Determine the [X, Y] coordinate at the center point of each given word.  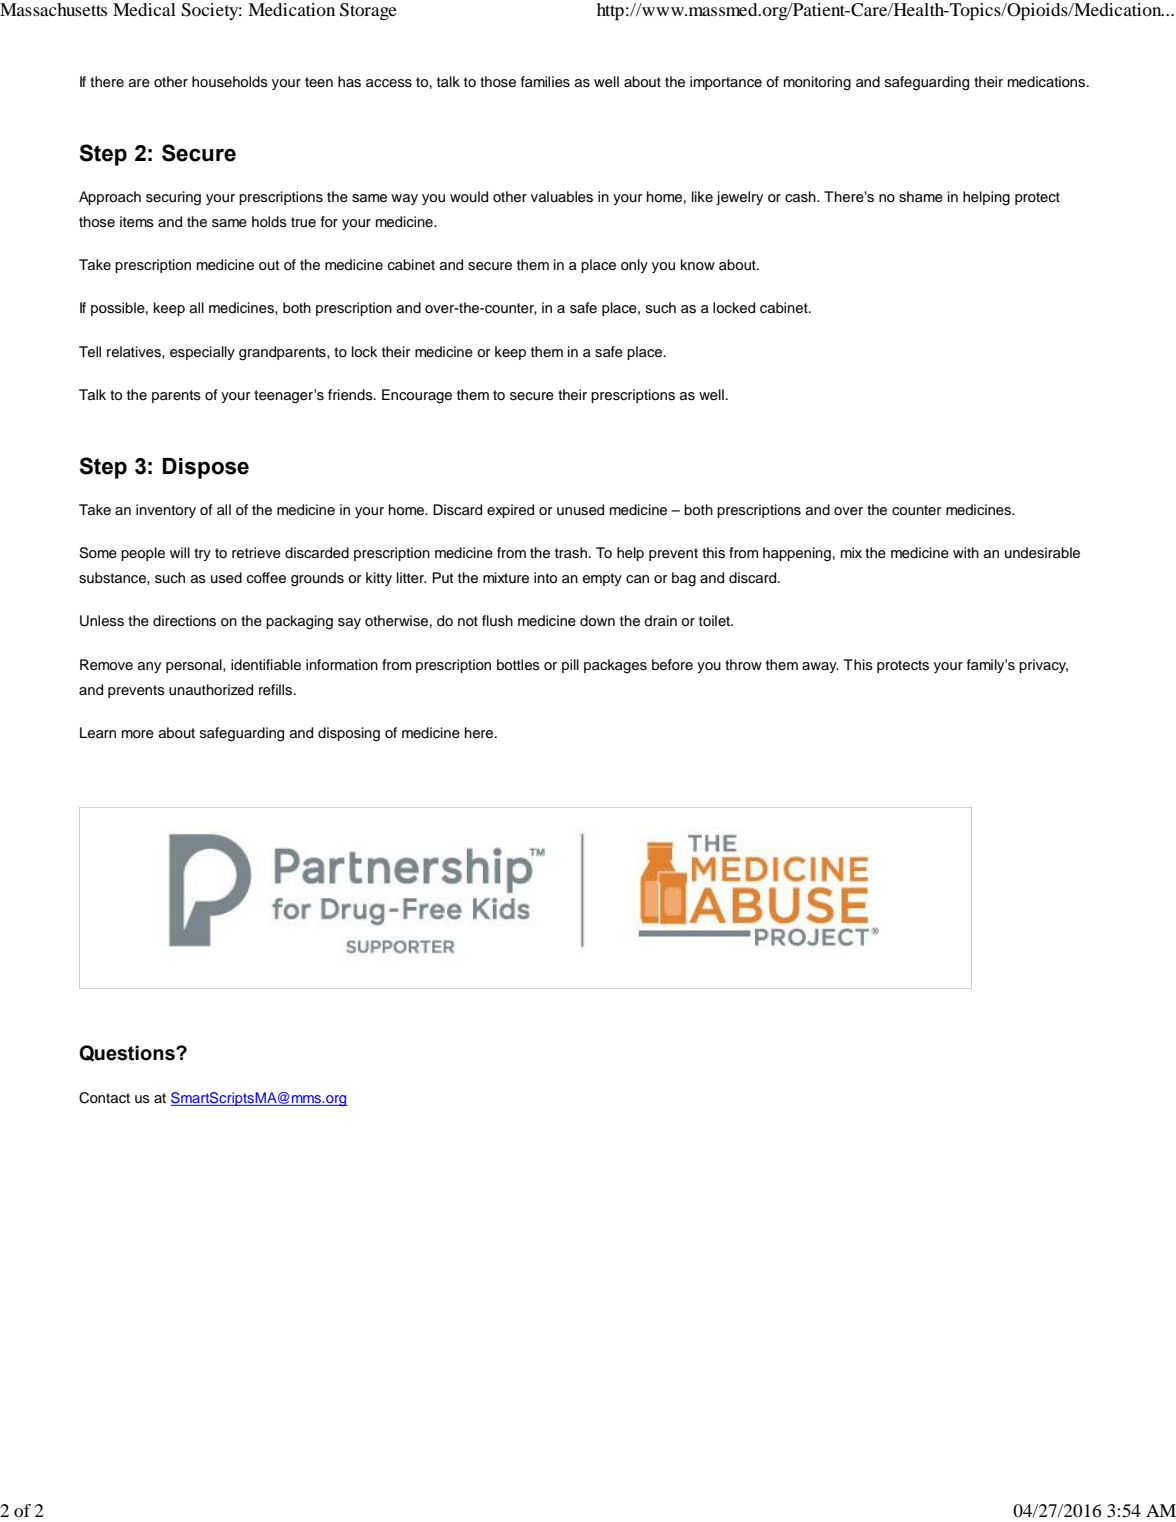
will [180, 552]
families [545, 82]
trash [571, 553]
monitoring [817, 83]
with [966, 552]
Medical [144, 9]
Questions [128, 1053]
